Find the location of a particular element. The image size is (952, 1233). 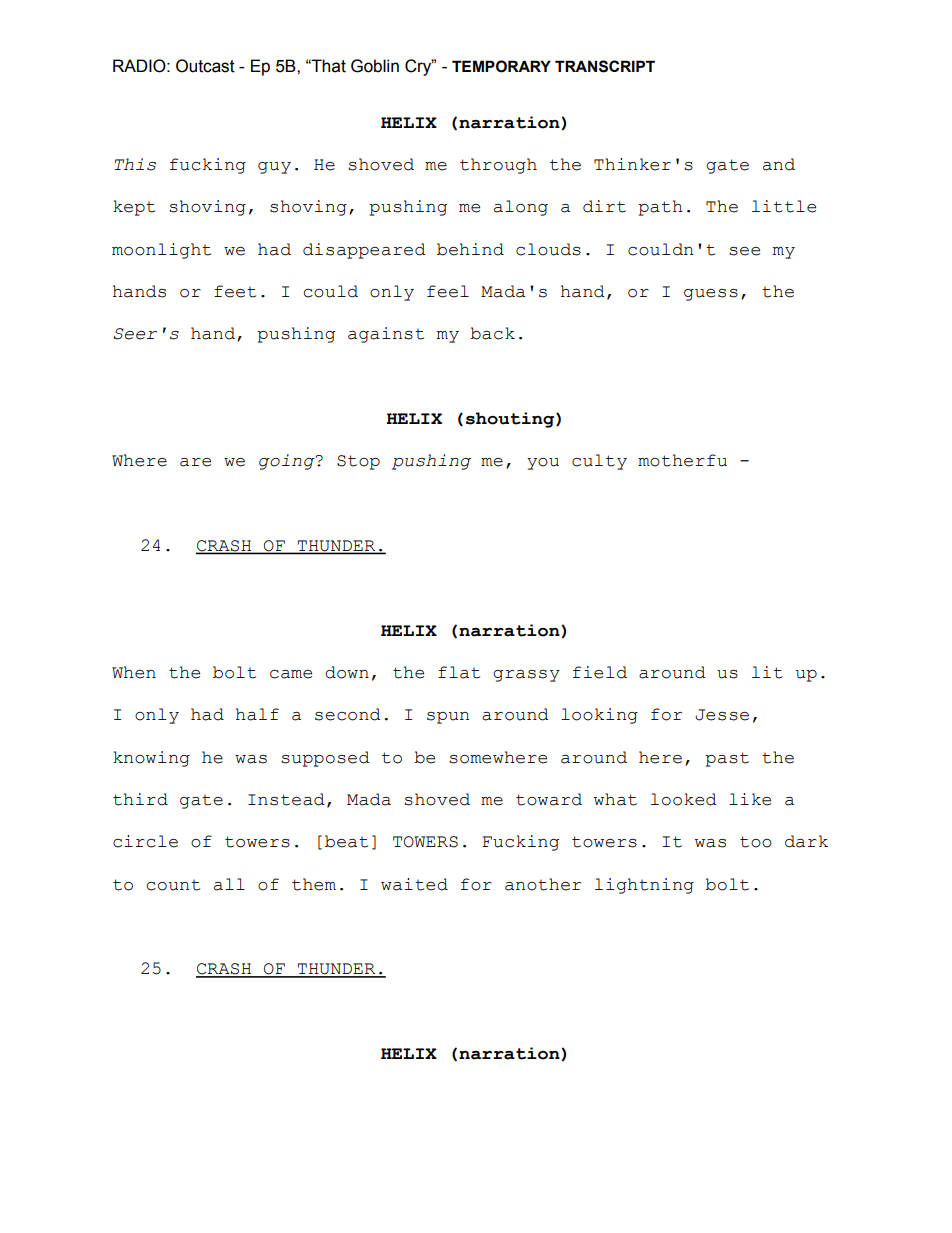

field is located at coordinates (600, 672).
